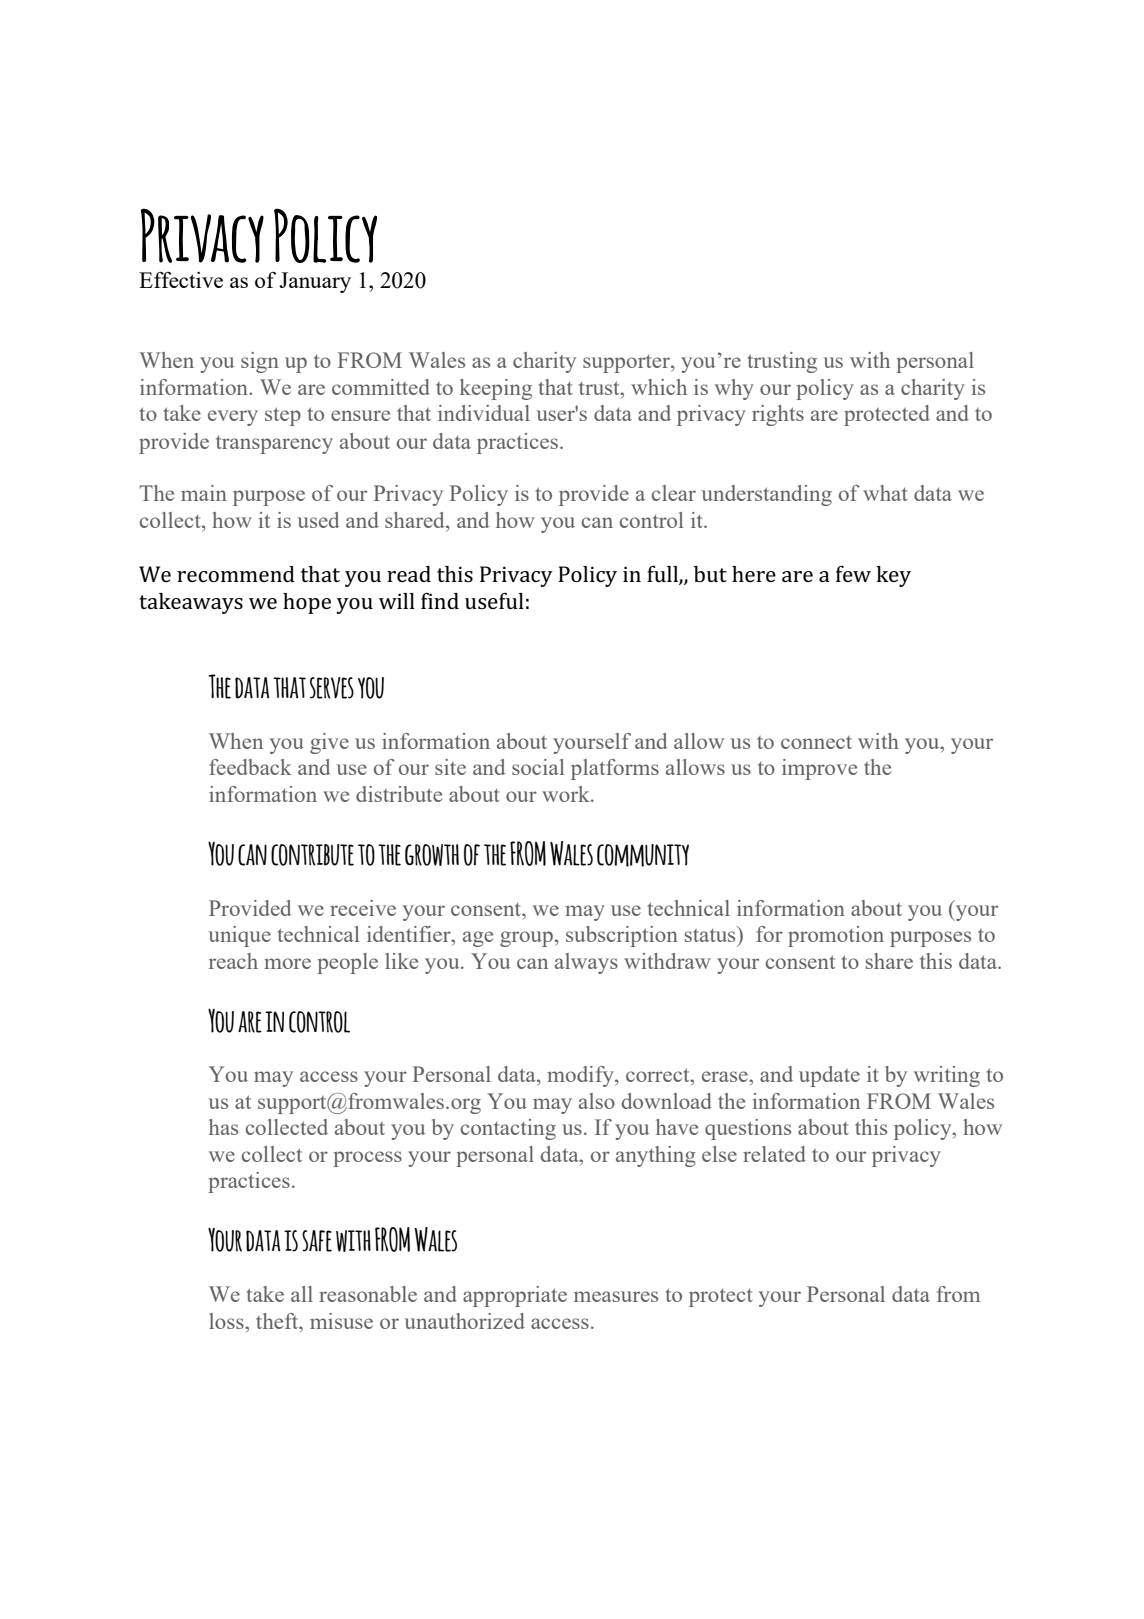 The height and width of the page is (1619, 1144). I want to click on loss, so click(227, 1321).
